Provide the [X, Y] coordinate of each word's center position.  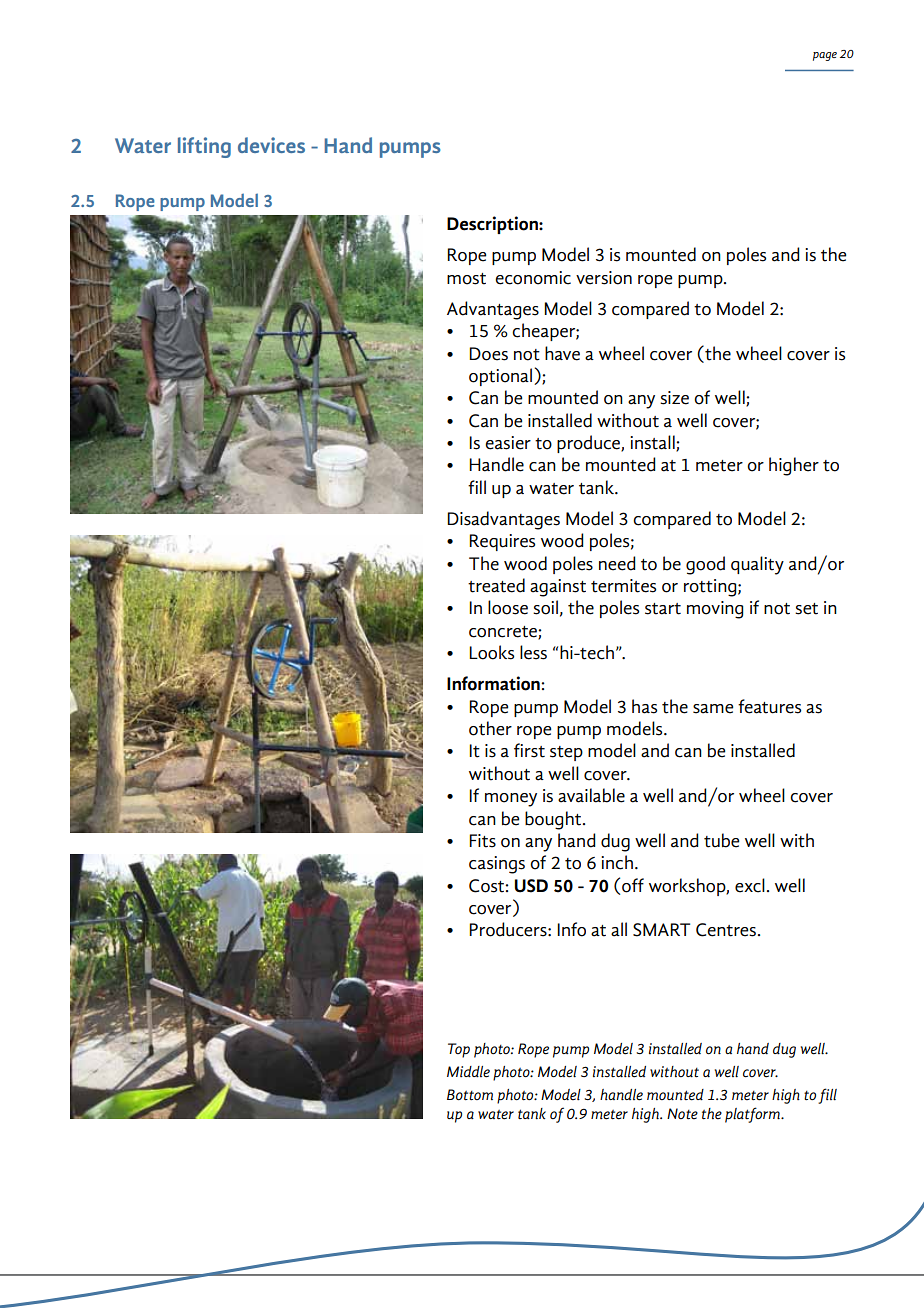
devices [271, 145]
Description [493, 225]
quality [757, 565]
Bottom [470, 1095]
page [825, 56]
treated [496, 585]
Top [459, 1050]
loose [508, 607]
